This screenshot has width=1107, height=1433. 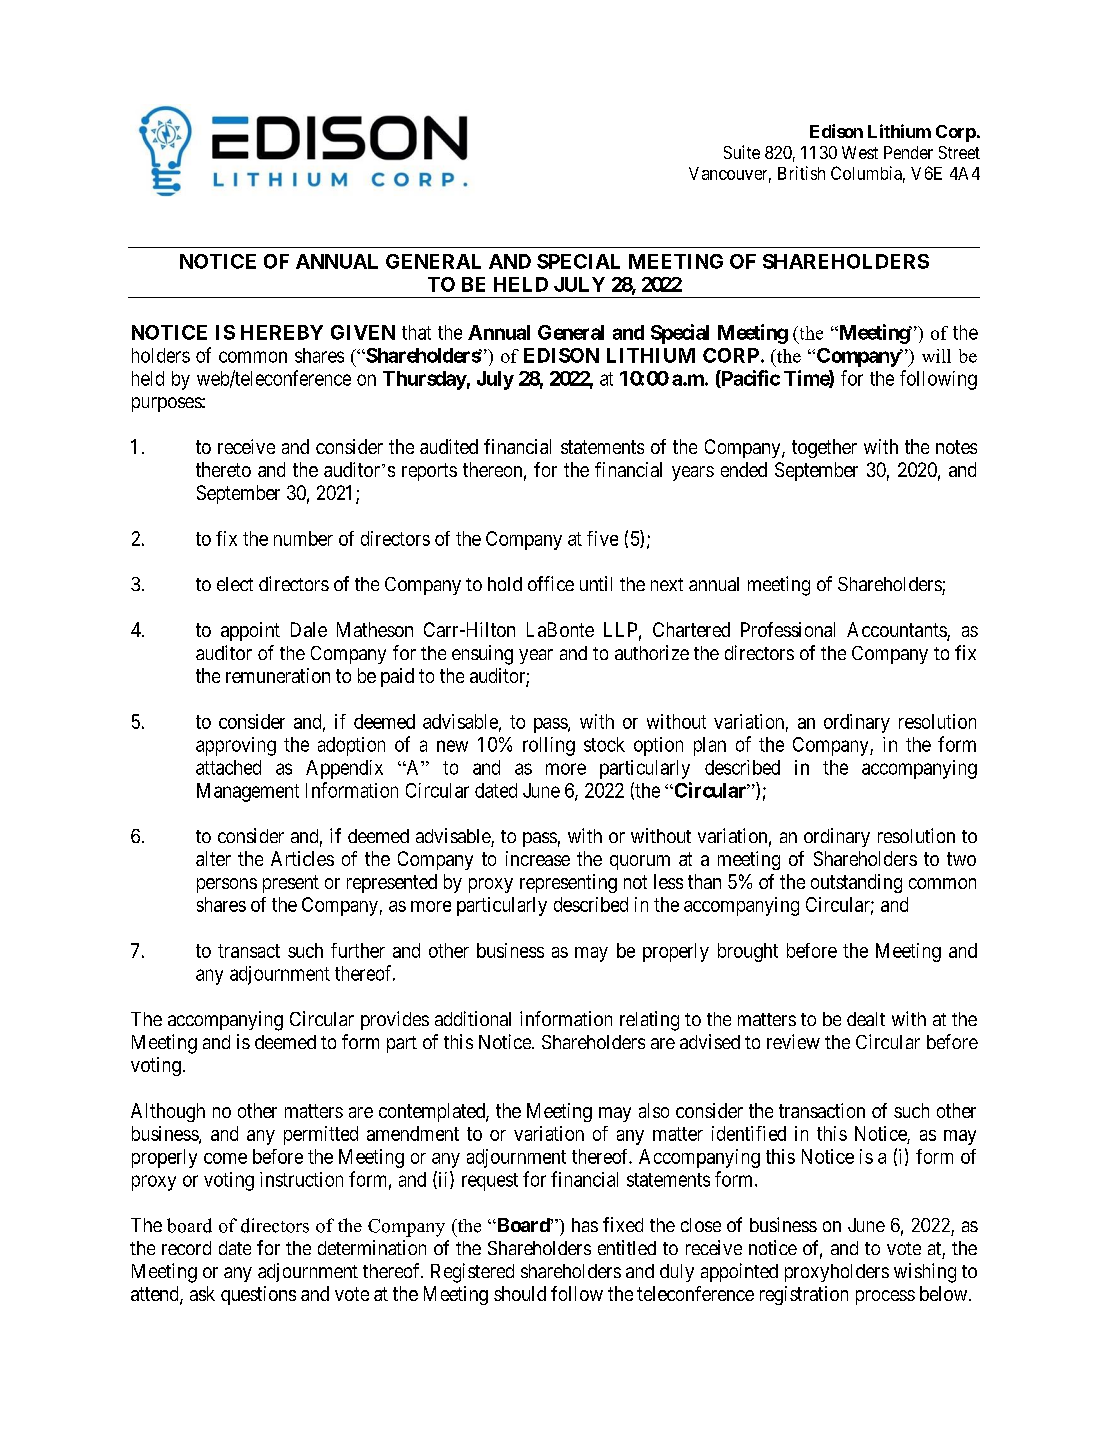 What do you see at coordinates (520, 1293) in the screenshot?
I see `should` at bounding box center [520, 1293].
